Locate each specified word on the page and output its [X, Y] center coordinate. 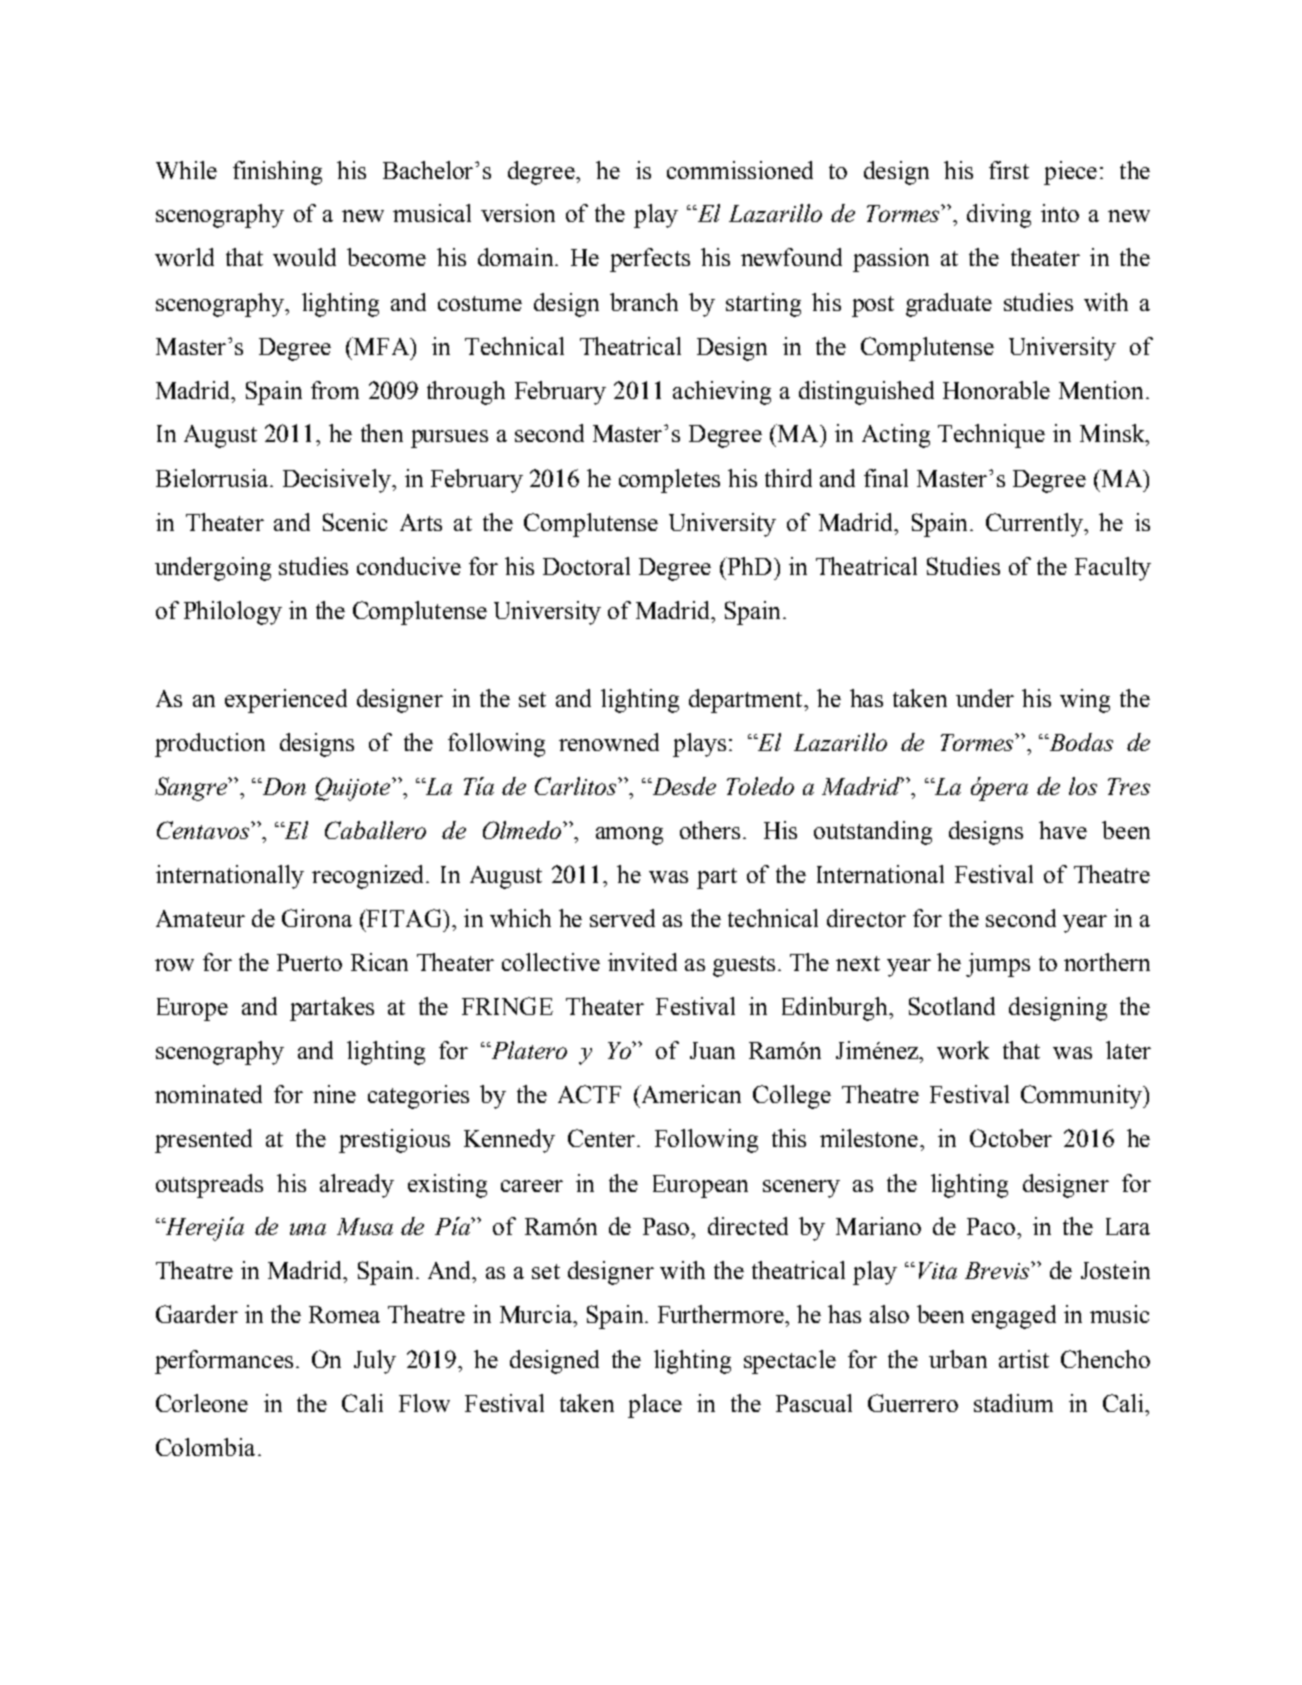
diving [999, 216]
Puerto [309, 962]
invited [642, 962]
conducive [409, 566]
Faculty [1113, 569]
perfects [650, 260]
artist [1024, 1359]
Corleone [202, 1403]
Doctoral [586, 566]
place [655, 1406]
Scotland [952, 1006]
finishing [277, 173]
